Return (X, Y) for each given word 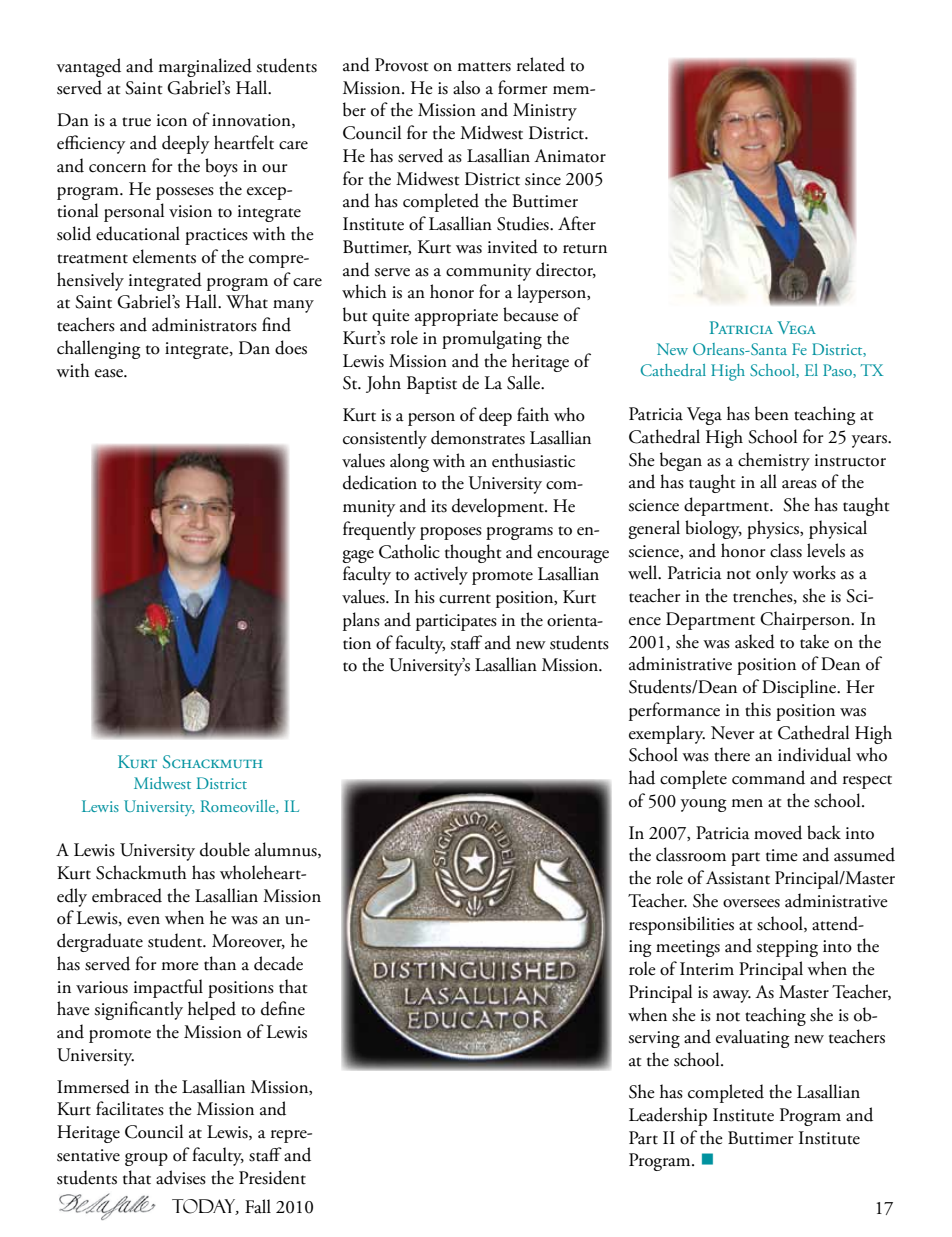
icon (172, 120)
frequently (379, 530)
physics (774, 529)
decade (278, 963)
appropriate (456, 317)
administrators (204, 324)
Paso (838, 371)
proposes (451, 533)
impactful (168, 988)
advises (181, 1177)
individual (814, 754)
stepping (787, 948)
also (466, 87)
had (642, 777)
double (225, 849)
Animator (570, 156)
